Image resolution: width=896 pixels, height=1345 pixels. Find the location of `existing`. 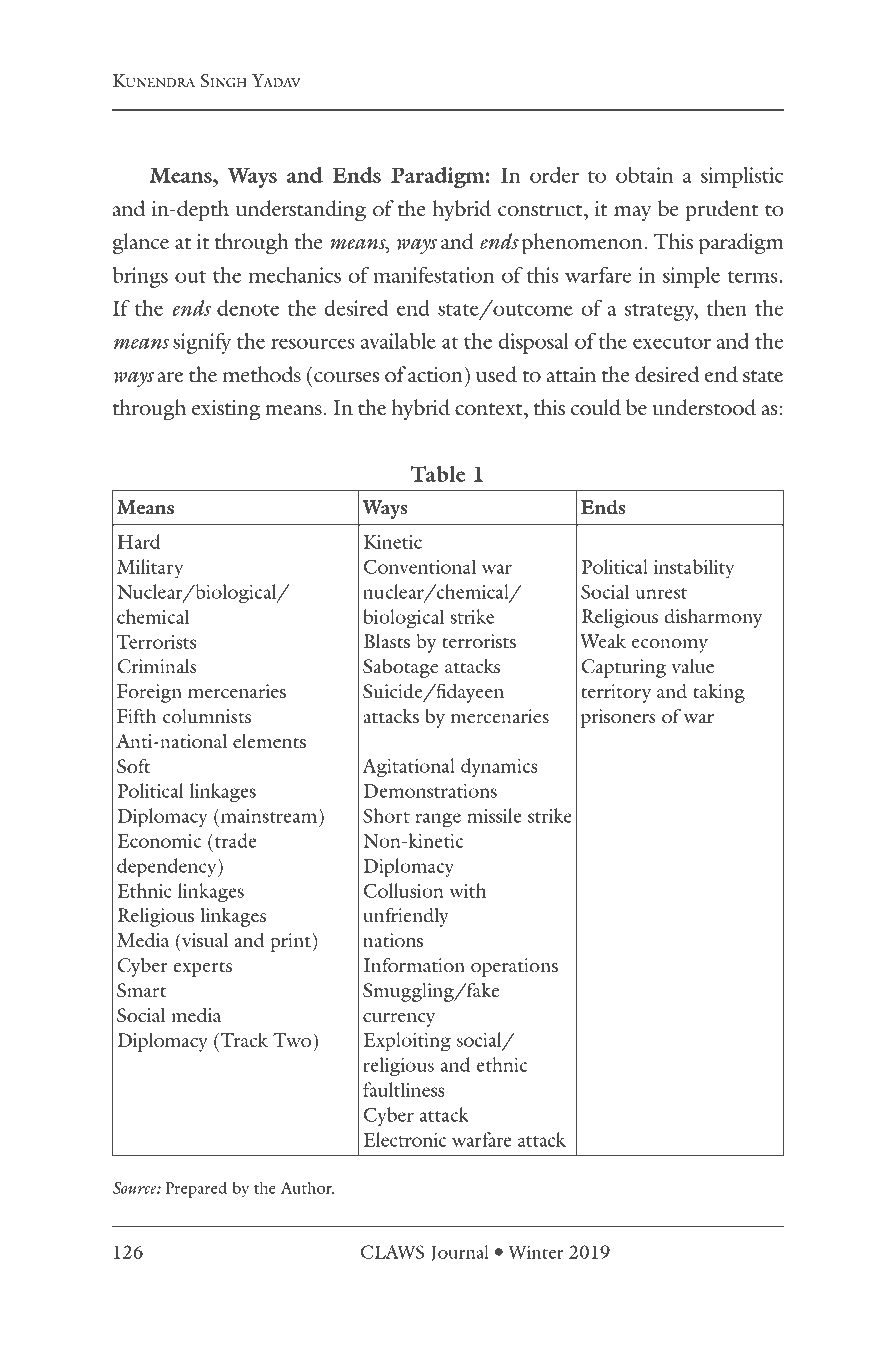

existing is located at coordinates (226, 410).
